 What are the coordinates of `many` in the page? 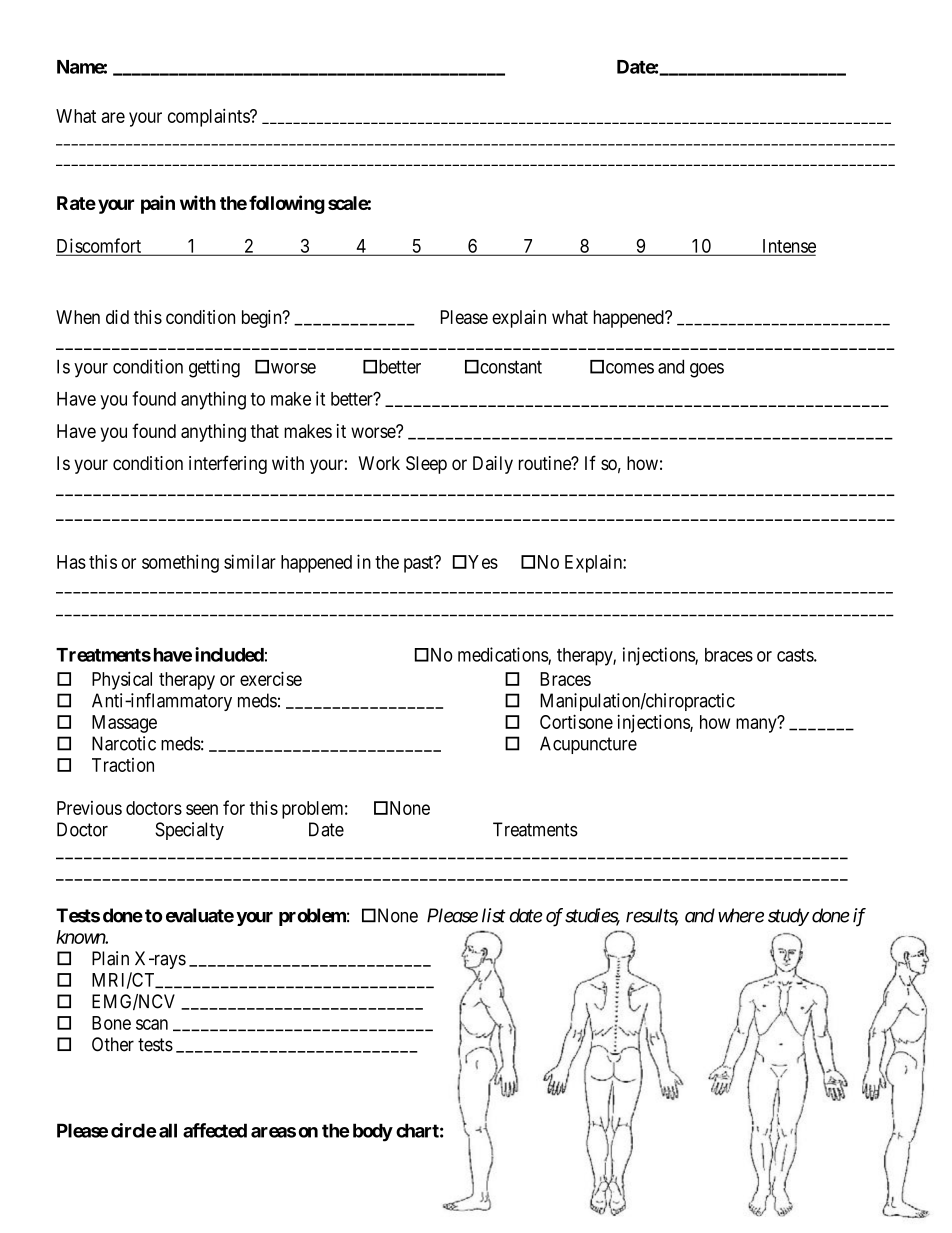 It's located at (757, 725).
